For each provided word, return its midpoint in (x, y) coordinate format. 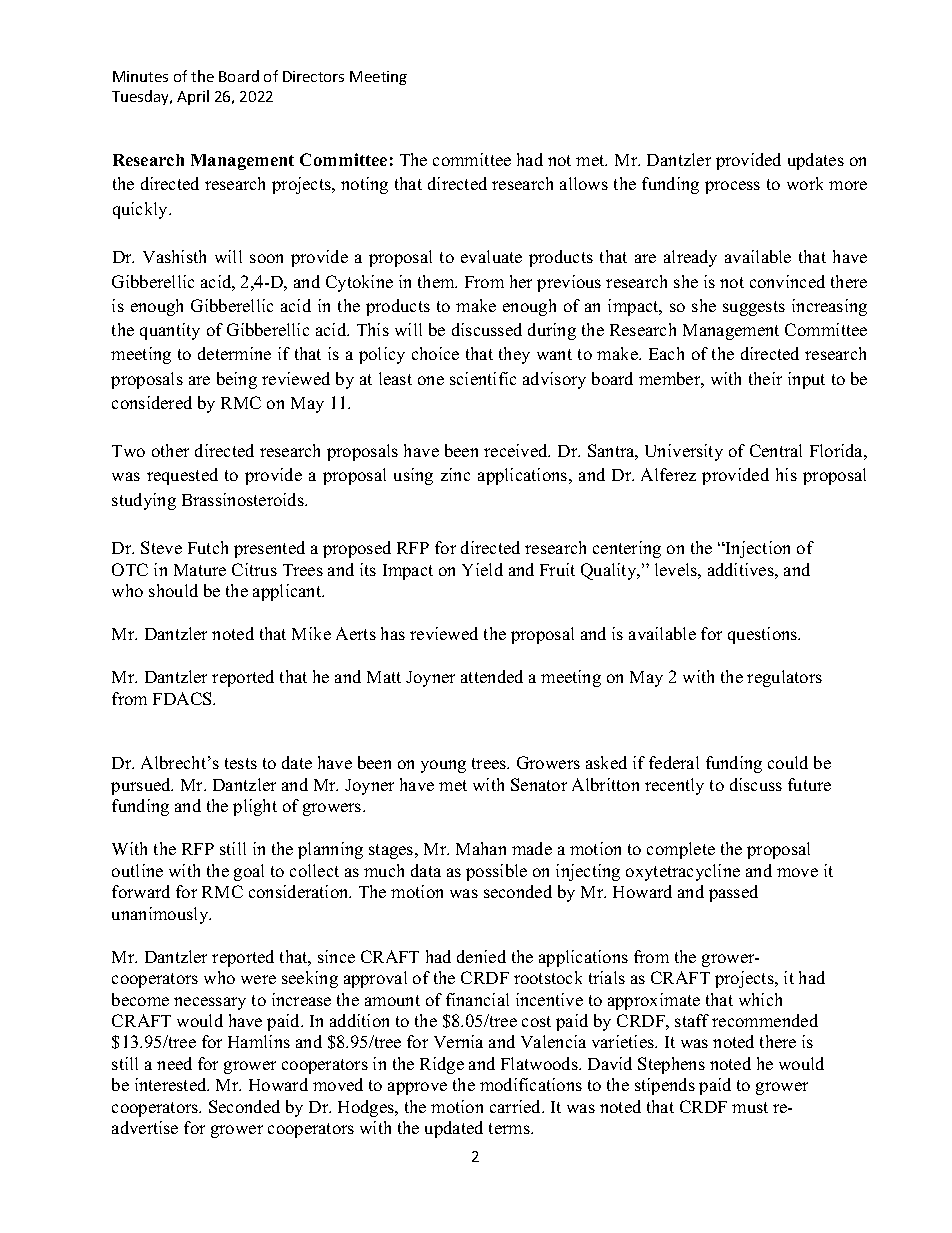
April (193, 97)
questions (764, 635)
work (805, 183)
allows (584, 183)
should (173, 590)
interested (172, 1084)
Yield (482, 569)
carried (517, 1106)
